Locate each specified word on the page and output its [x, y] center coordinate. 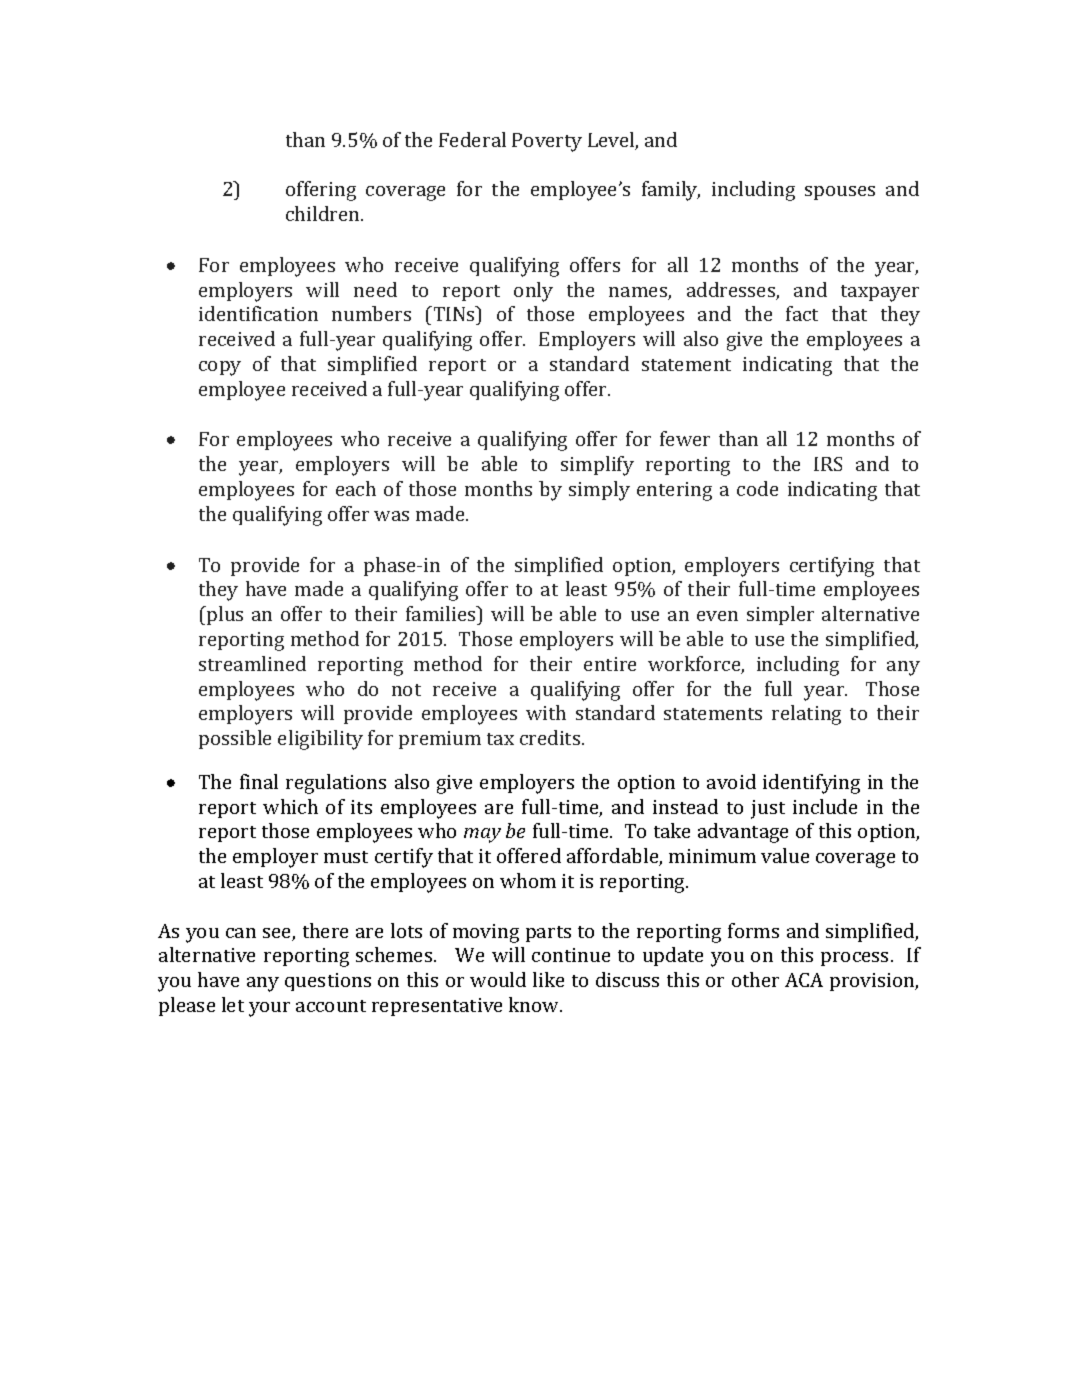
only [533, 292]
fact [802, 313]
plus [224, 615]
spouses [840, 193]
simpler [780, 615]
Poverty [547, 142]
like [548, 979]
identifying [811, 784]
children [324, 213]
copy [220, 368]
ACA [804, 980]
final [259, 781]
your [269, 1009]
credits [551, 737]
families [442, 613]
